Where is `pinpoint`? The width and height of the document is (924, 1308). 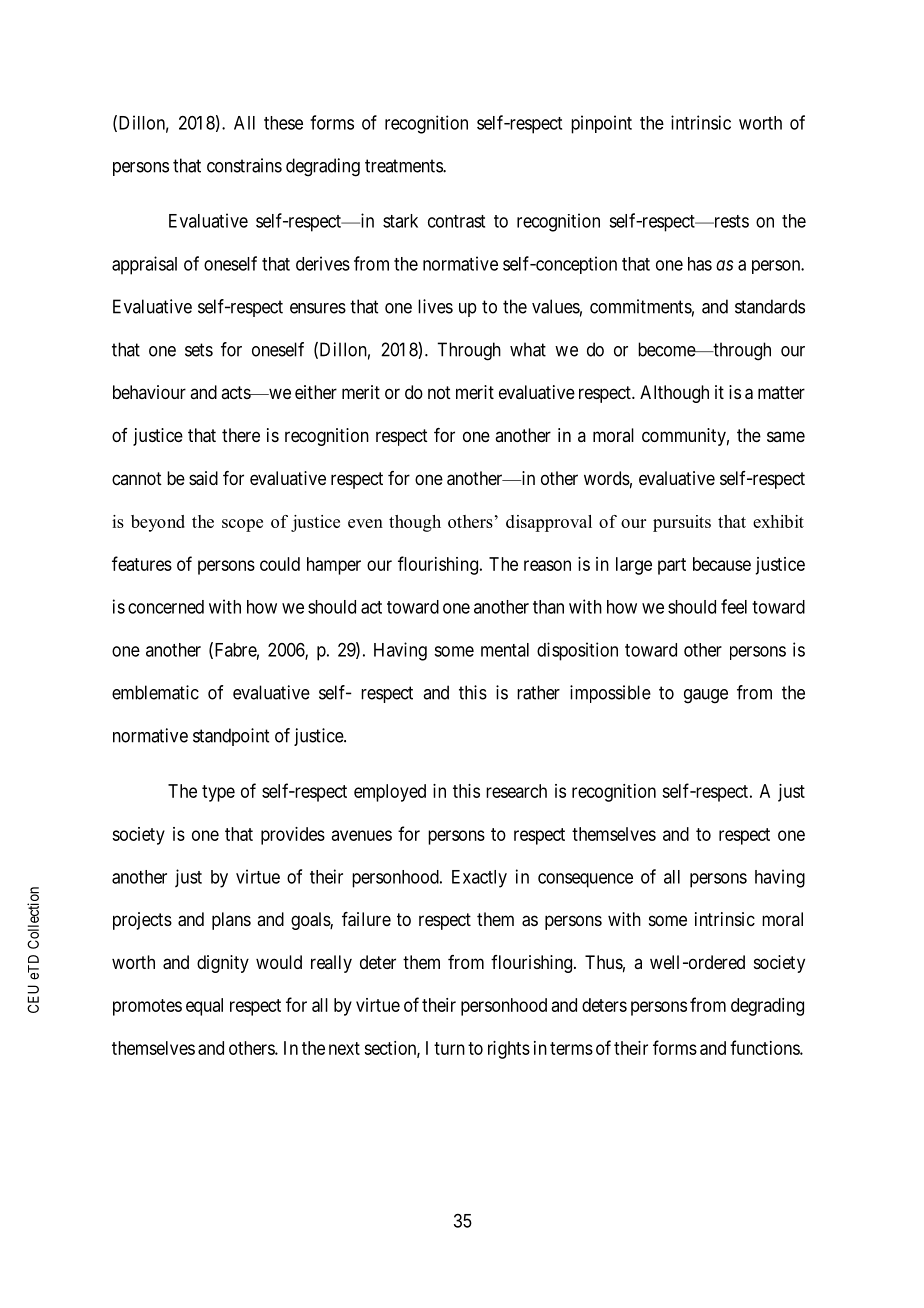 pinpoint is located at coordinates (601, 124).
